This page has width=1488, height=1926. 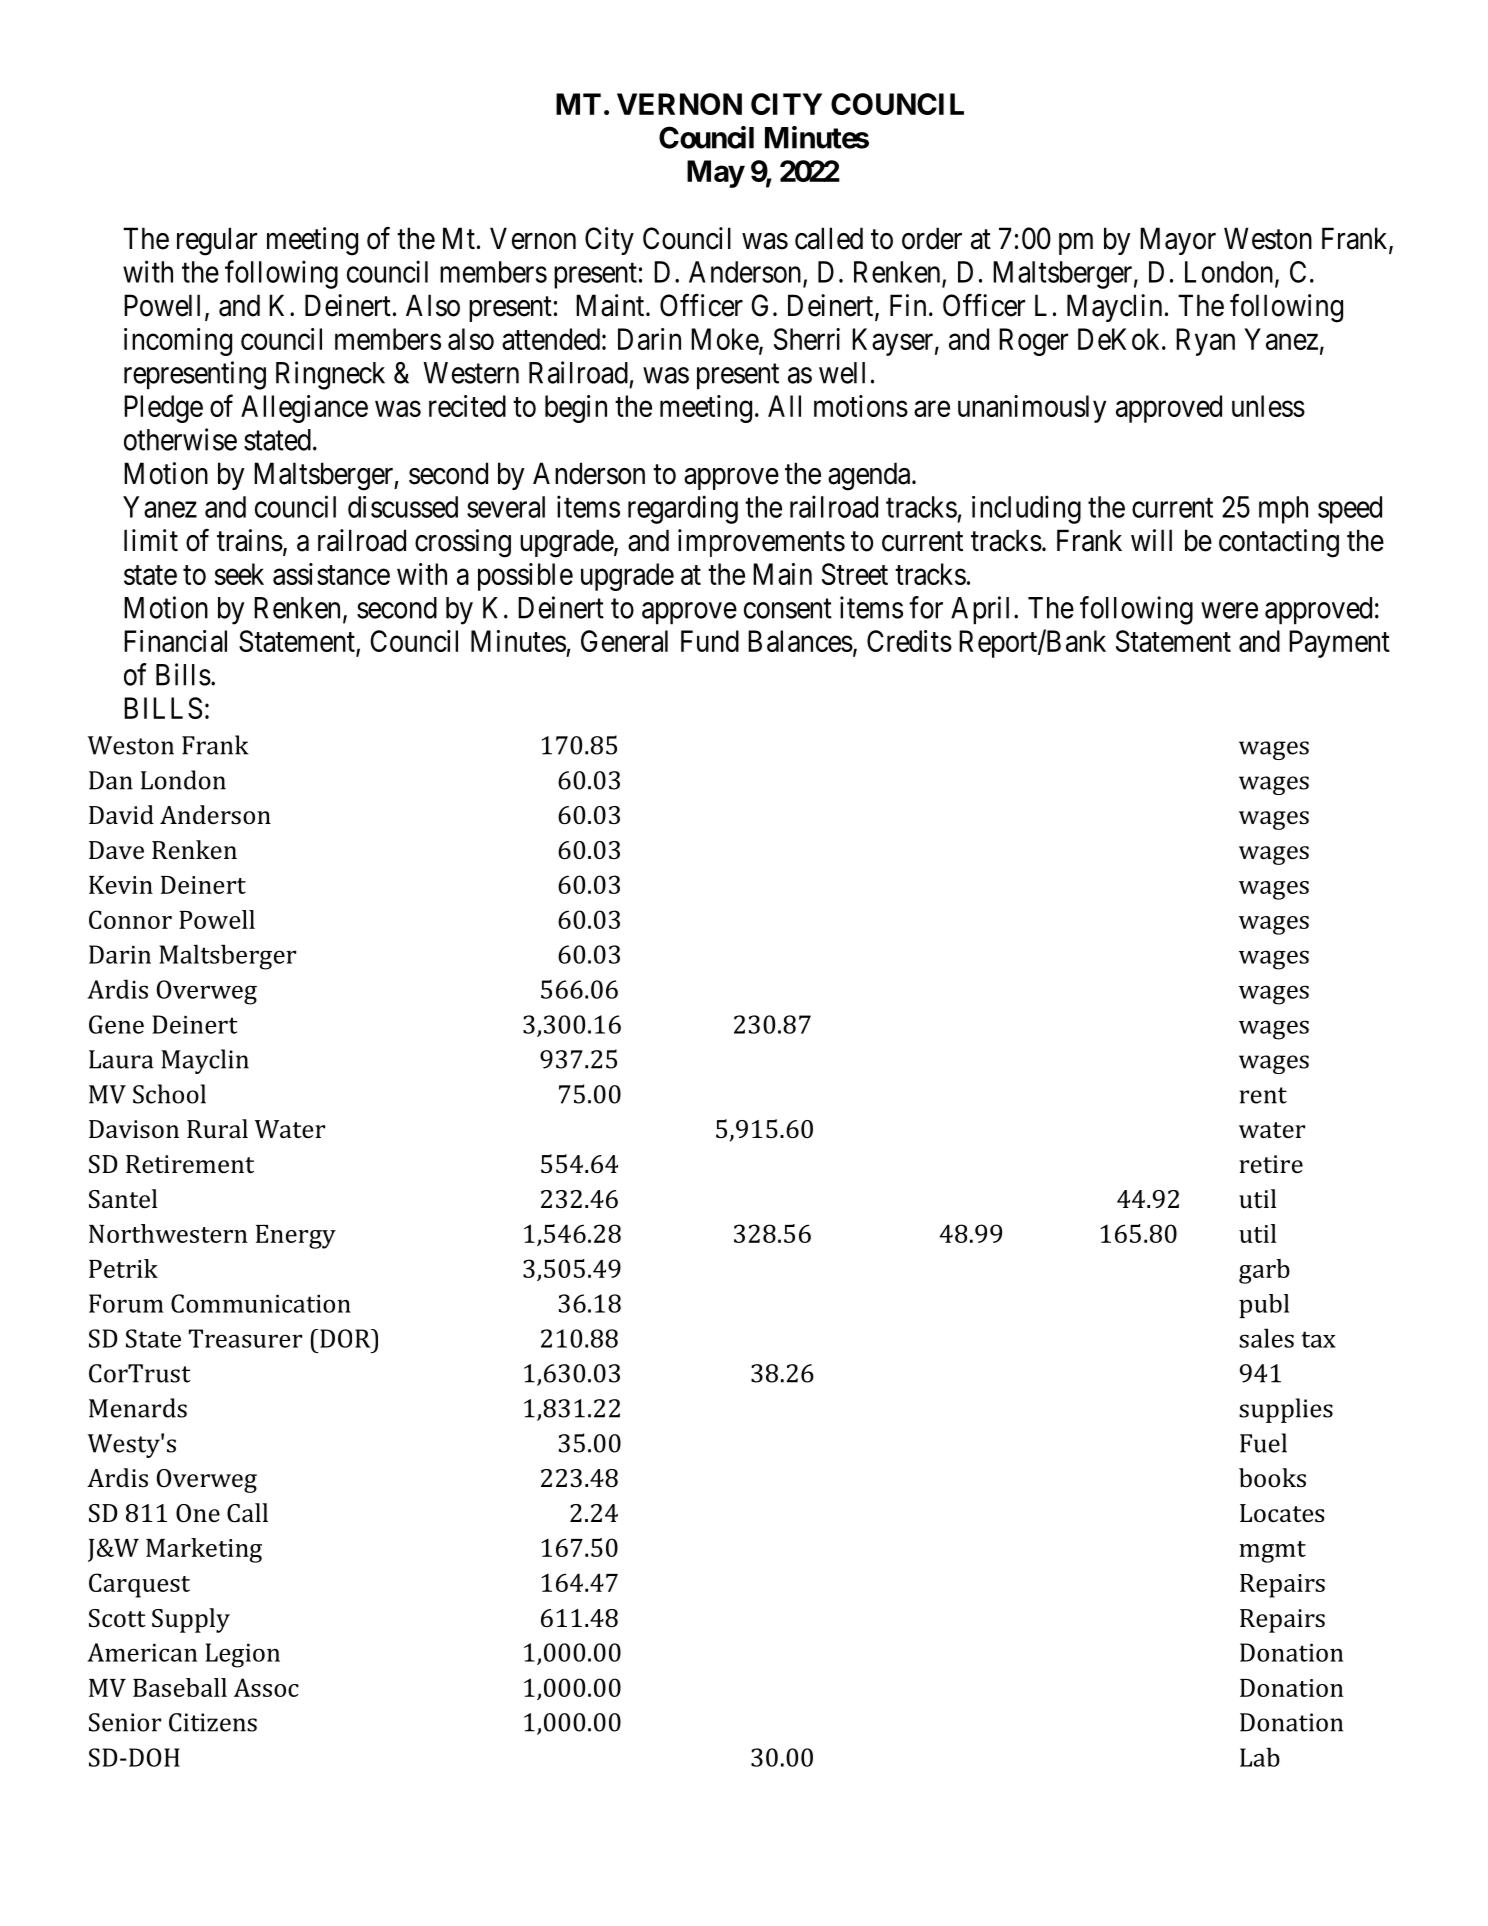 What do you see at coordinates (242, 1655) in the page?
I see `Legion` at bounding box center [242, 1655].
